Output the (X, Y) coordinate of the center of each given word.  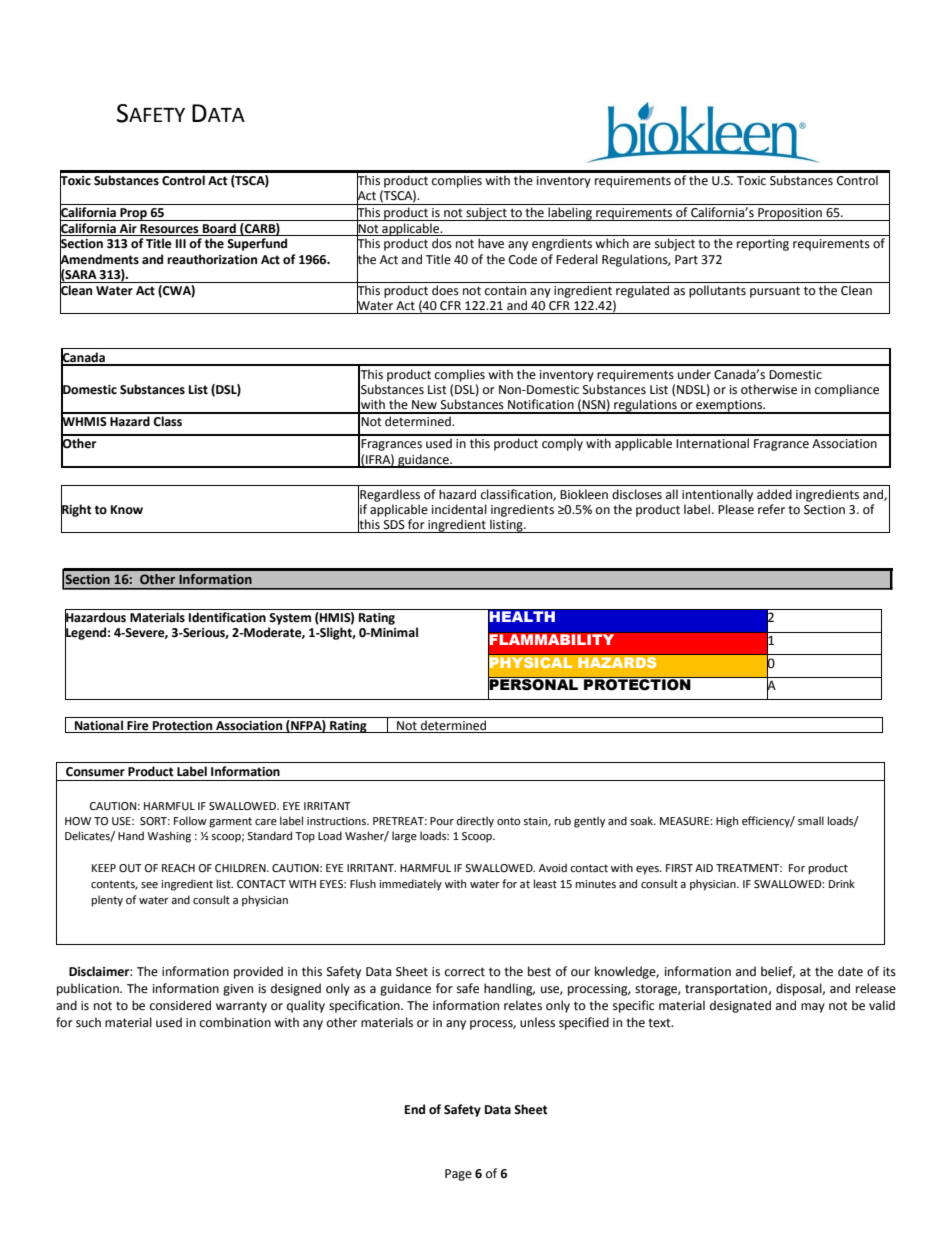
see (149, 885)
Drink (842, 883)
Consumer (95, 772)
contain (505, 291)
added (774, 494)
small (811, 820)
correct (465, 972)
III (181, 243)
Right (76, 510)
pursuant (775, 292)
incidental (459, 509)
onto (508, 821)
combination (235, 1022)
